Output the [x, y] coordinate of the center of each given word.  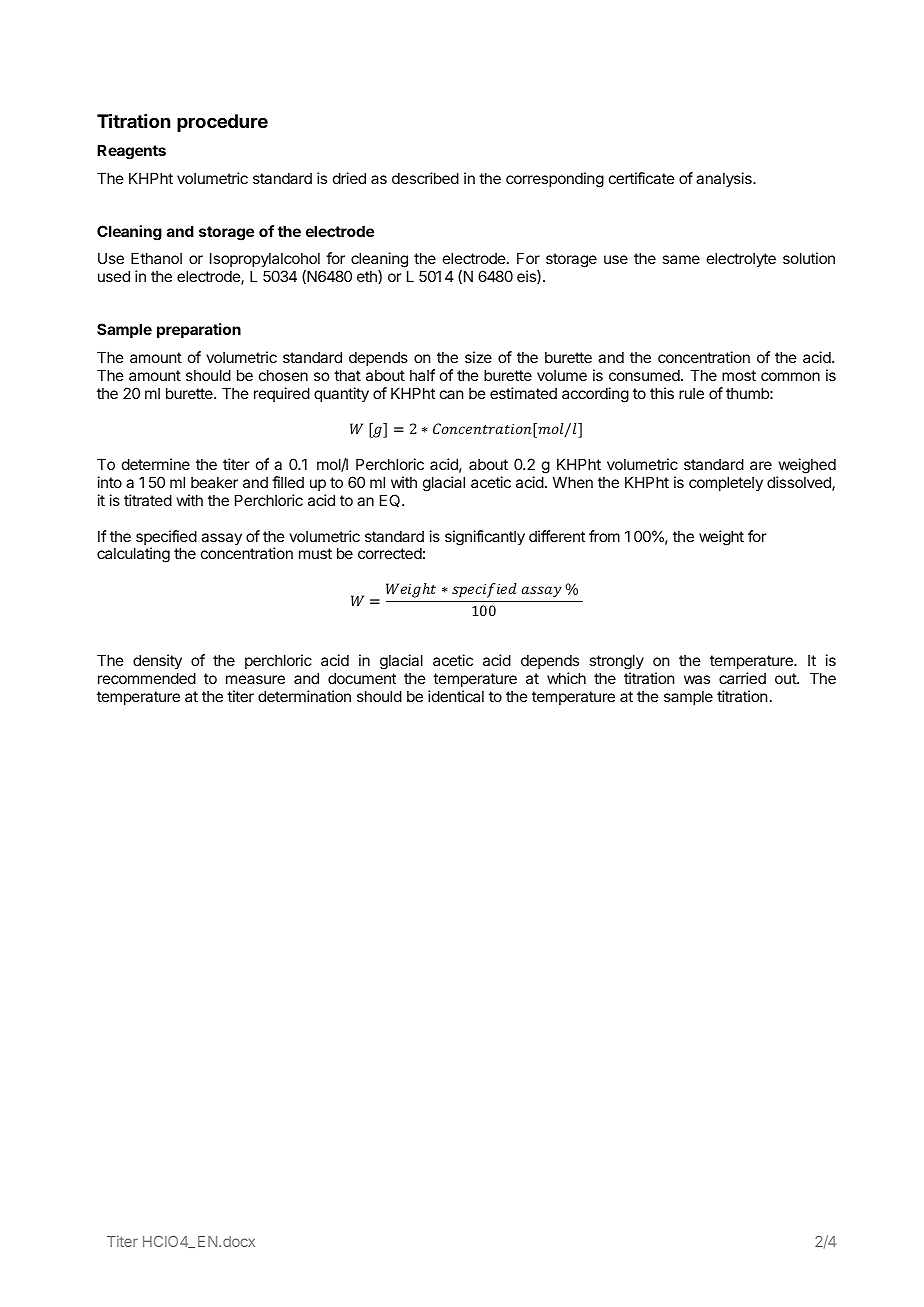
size [478, 357]
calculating [133, 555]
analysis [725, 179]
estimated [523, 393]
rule [691, 393]
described [425, 178]
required [282, 394]
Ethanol [156, 258]
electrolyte [741, 259]
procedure [222, 123]
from [604, 536]
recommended [147, 678]
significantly [485, 538]
